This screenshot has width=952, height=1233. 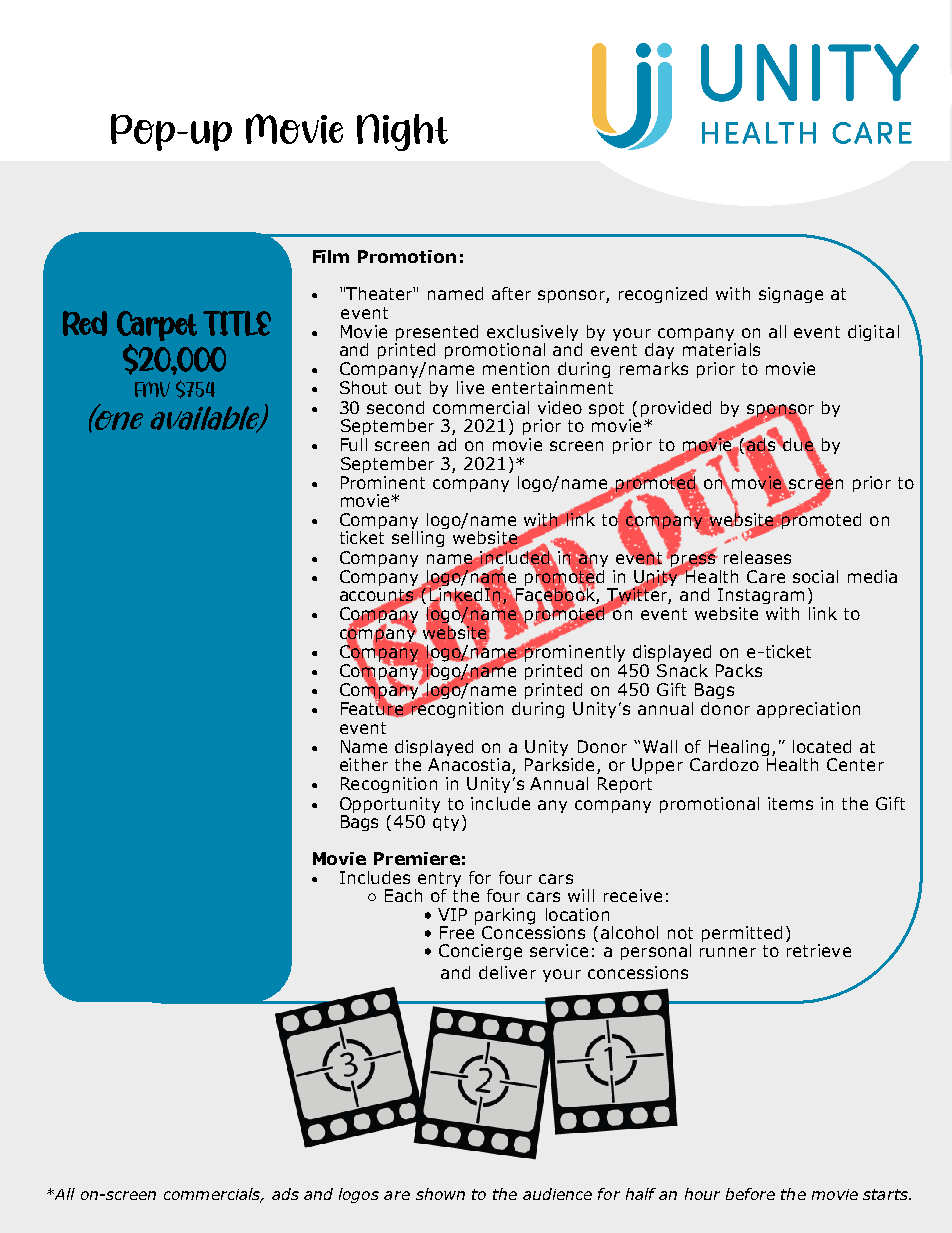 I want to click on Packs, so click(x=739, y=670).
